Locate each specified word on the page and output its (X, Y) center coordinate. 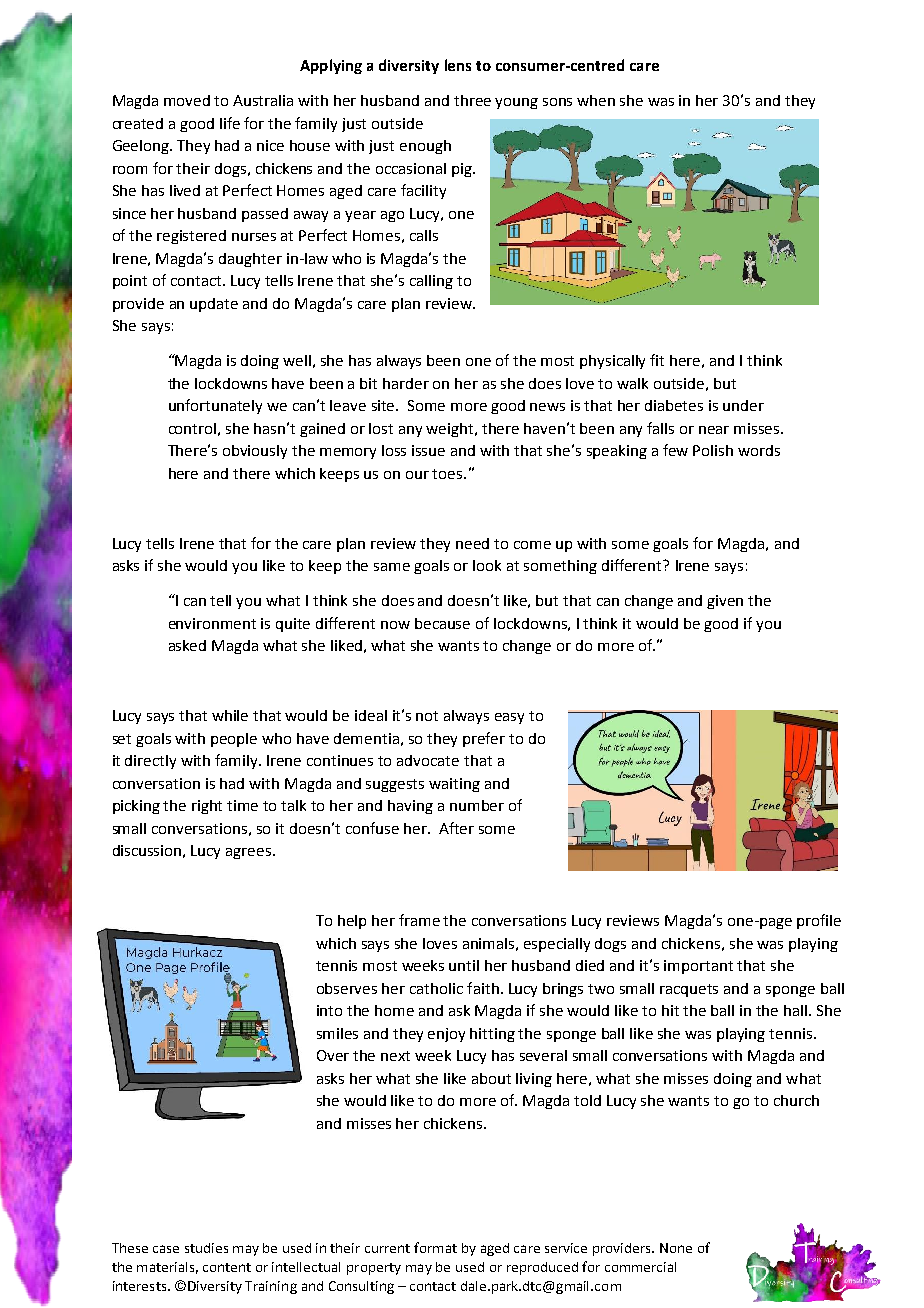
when (596, 100)
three (472, 100)
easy (509, 718)
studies (206, 1248)
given (725, 602)
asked (187, 645)
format (435, 1247)
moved (187, 100)
